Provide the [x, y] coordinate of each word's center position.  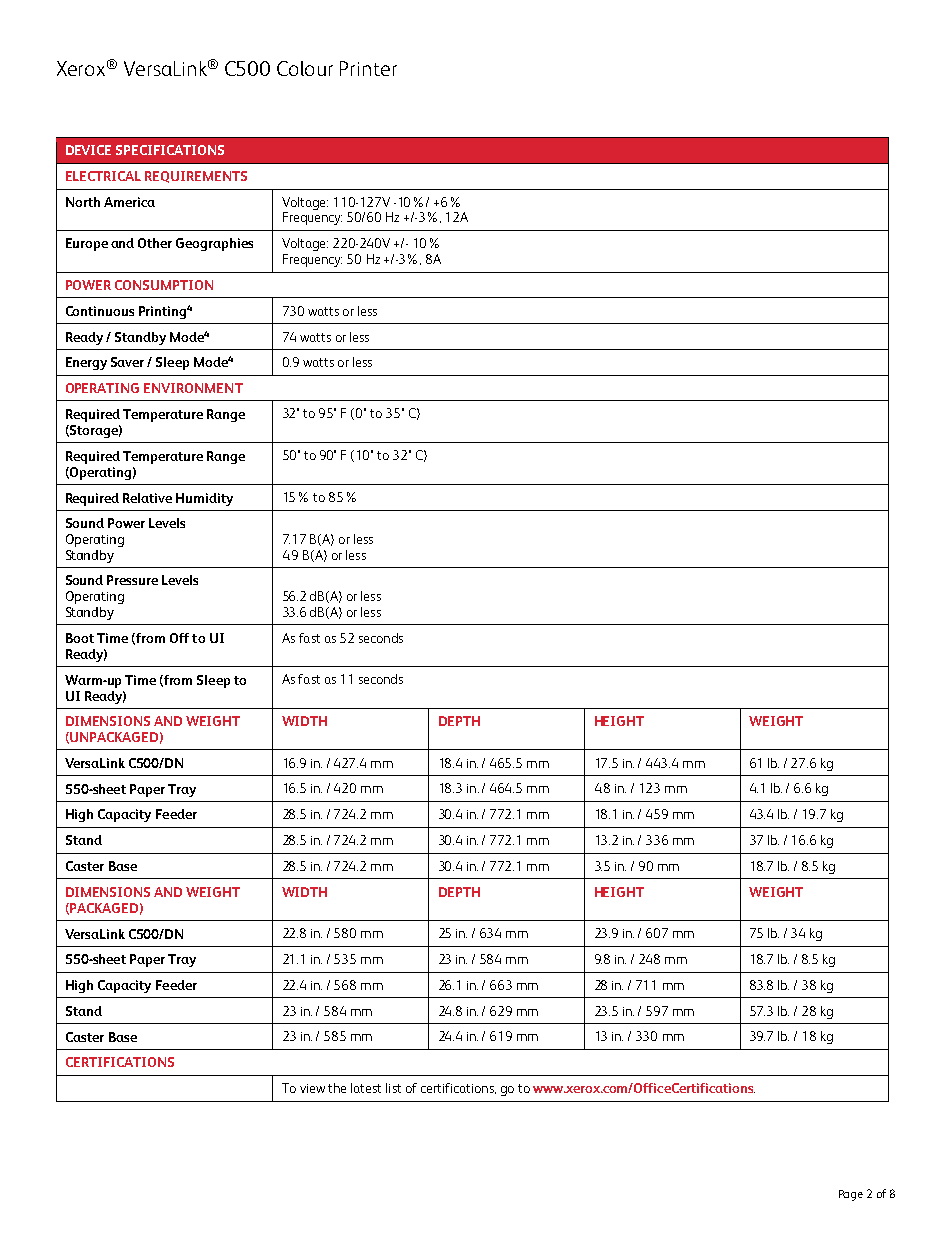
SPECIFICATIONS [170, 150]
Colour [305, 68]
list [393, 1088]
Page [851, 1195]
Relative [147, 498]
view [312, 1088]
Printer [368, 68]
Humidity [204, 499]
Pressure [132, 580]
